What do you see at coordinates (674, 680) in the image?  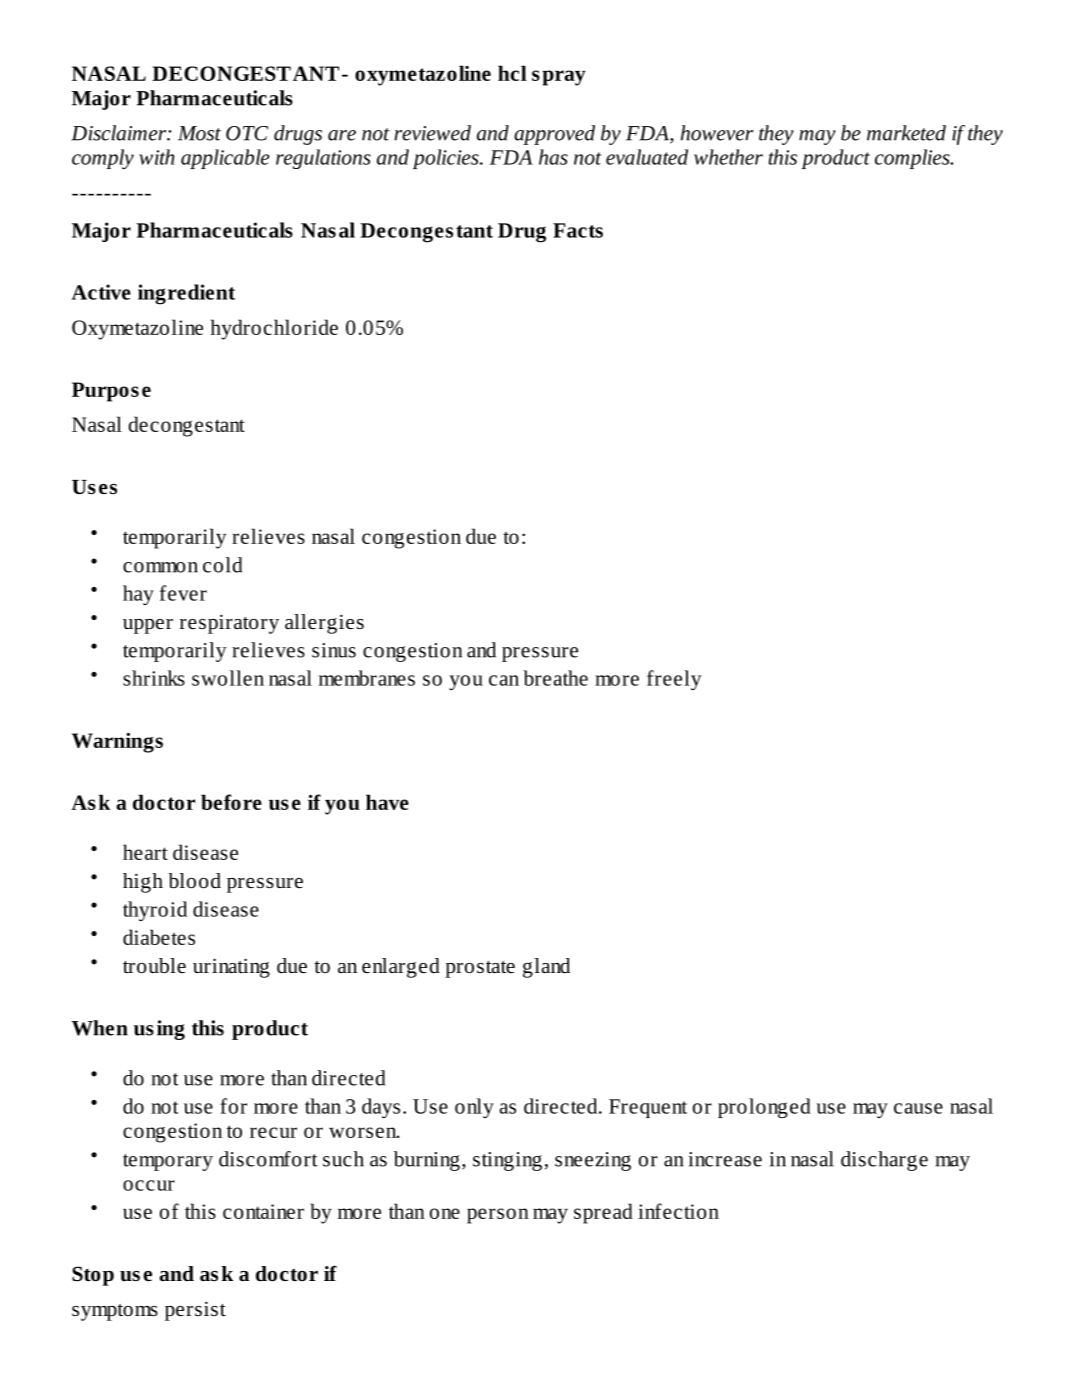 I see `freely` at bounding box center [674, 680].
